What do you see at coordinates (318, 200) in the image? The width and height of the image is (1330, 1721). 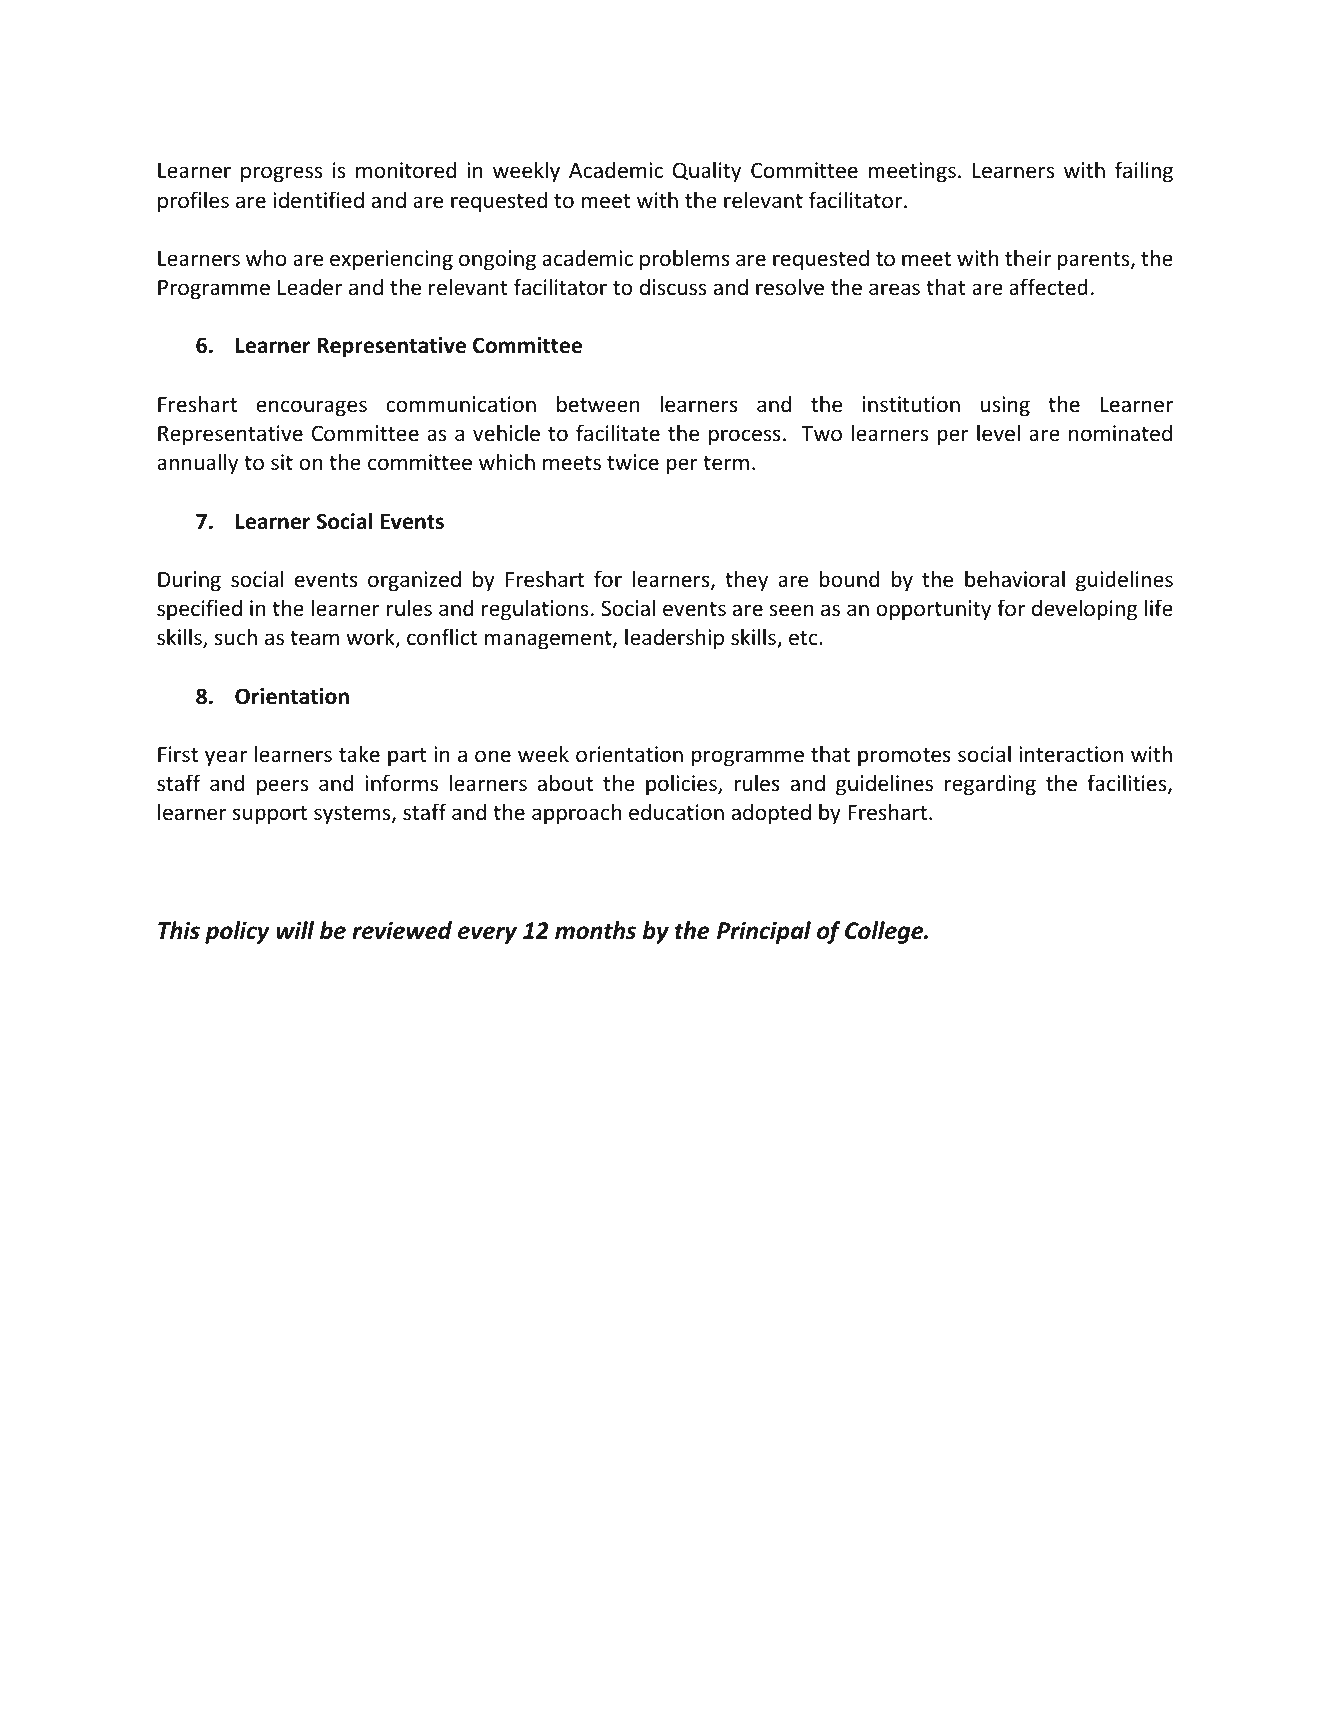 I see `identified` at bounding box center [318, 200].
